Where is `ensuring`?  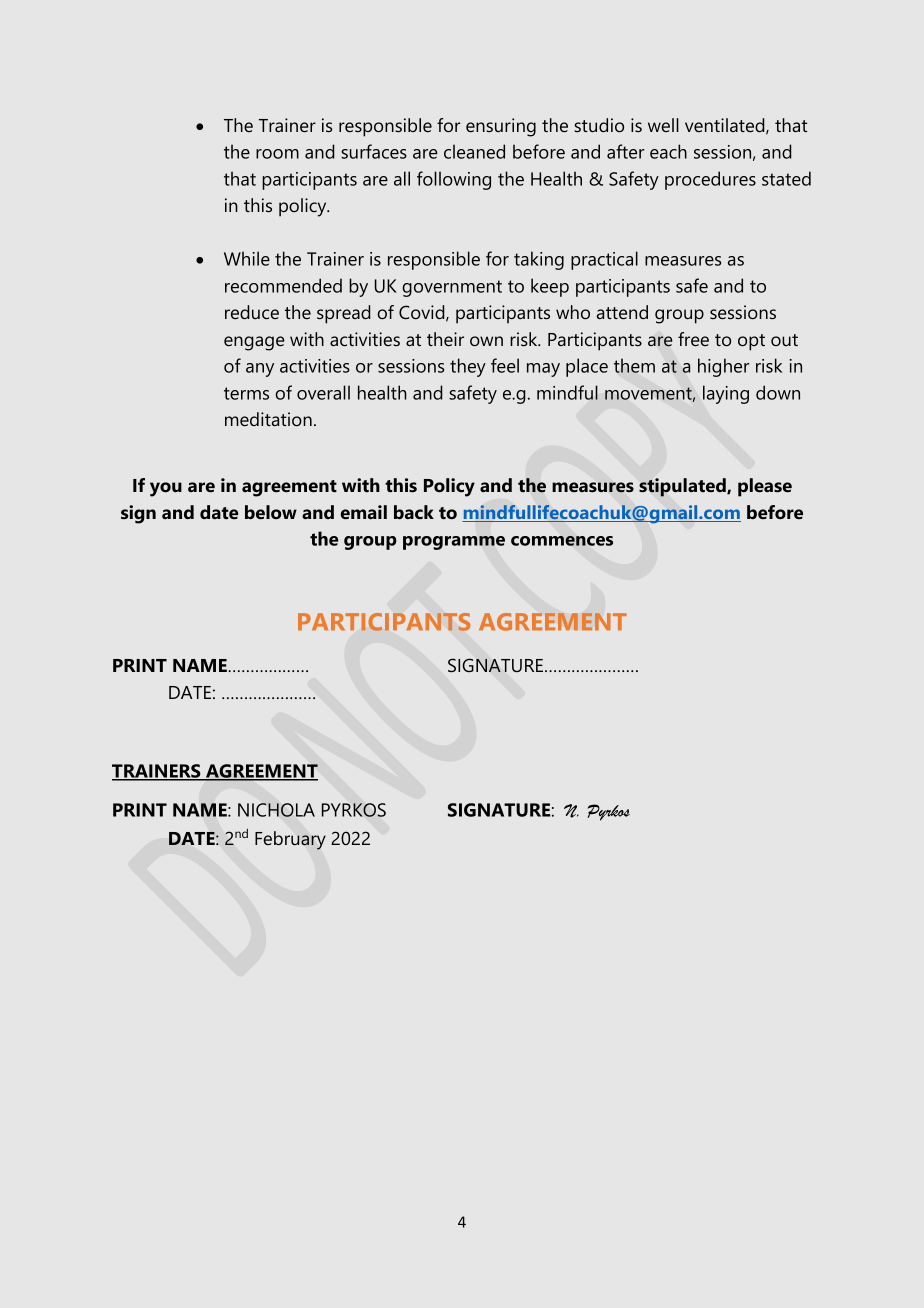 ensuring is located at coordinates (501, 127).
